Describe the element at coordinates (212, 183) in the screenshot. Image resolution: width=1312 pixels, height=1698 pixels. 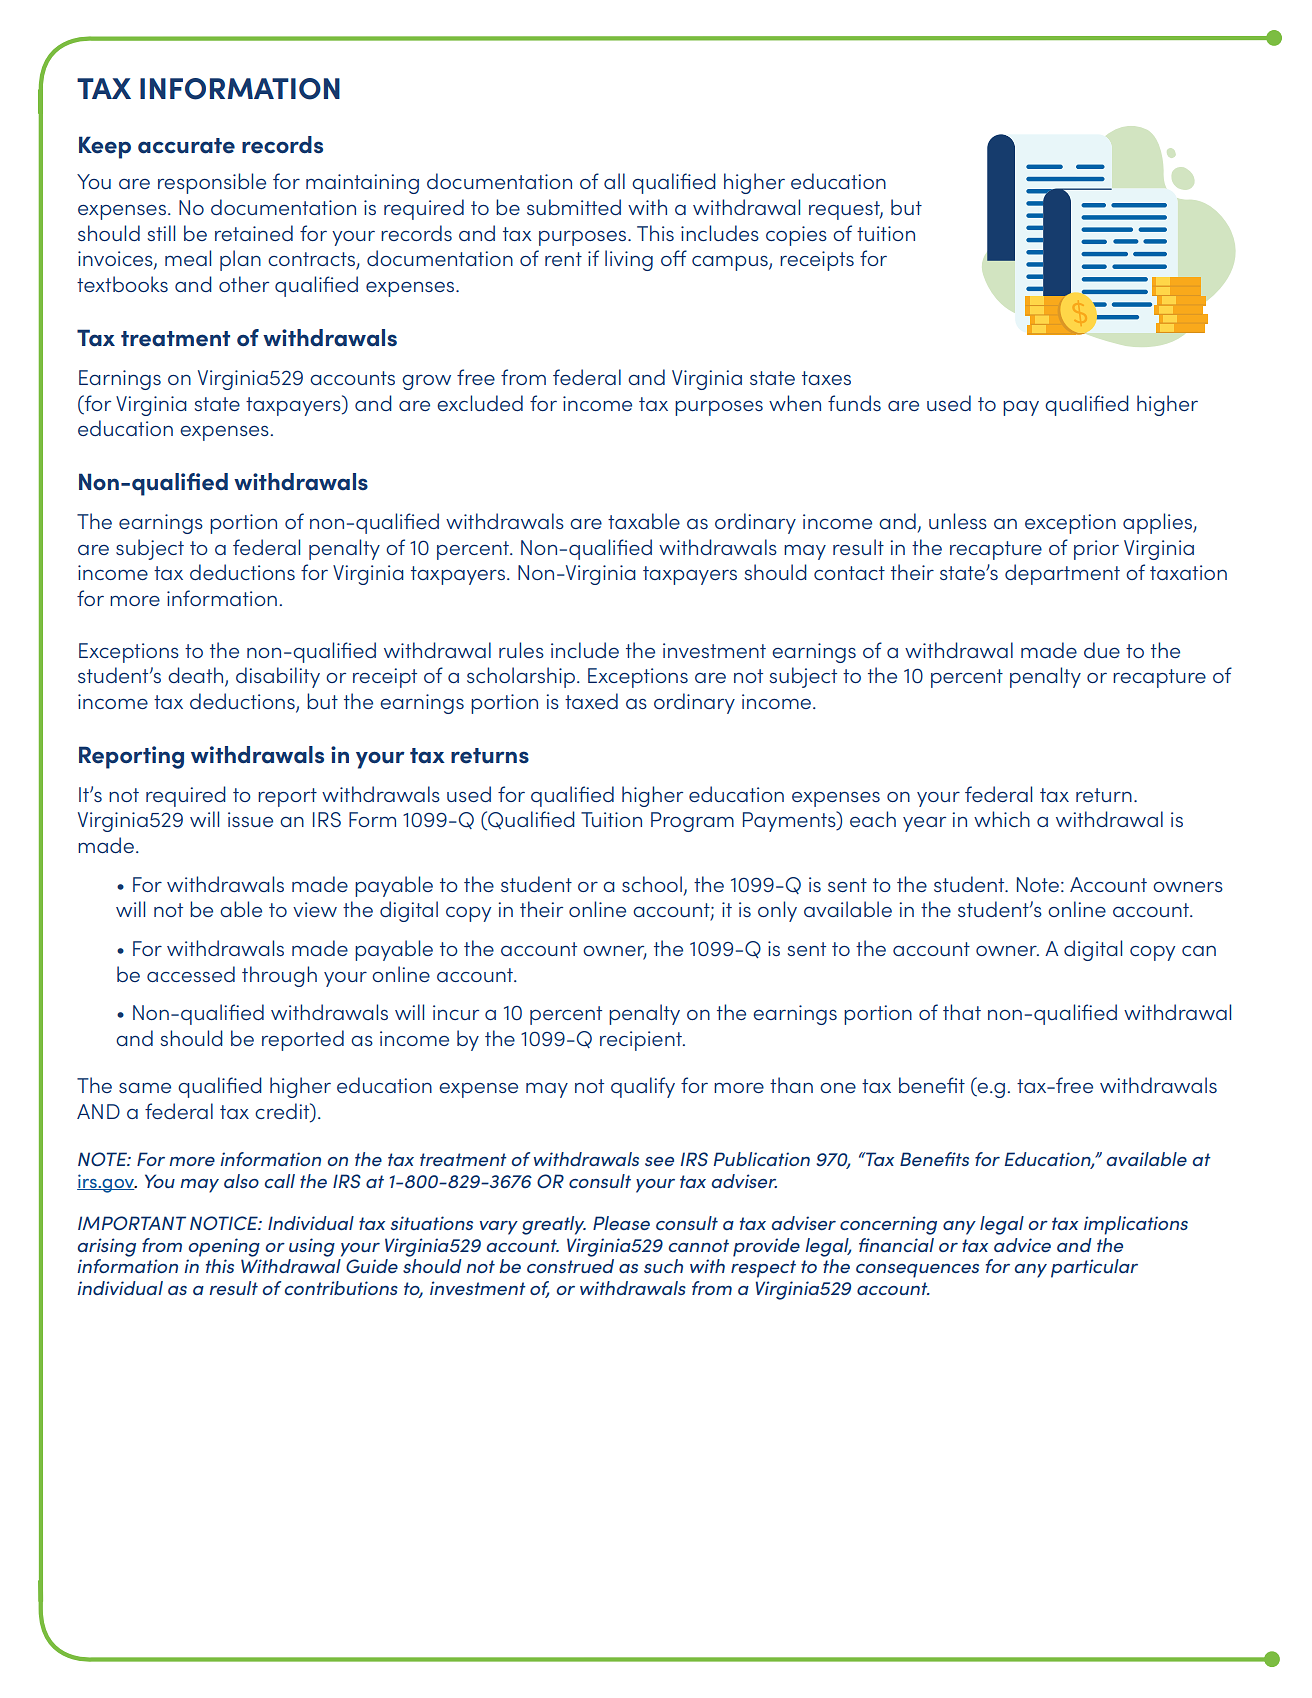
I see `responsible` at that location.
